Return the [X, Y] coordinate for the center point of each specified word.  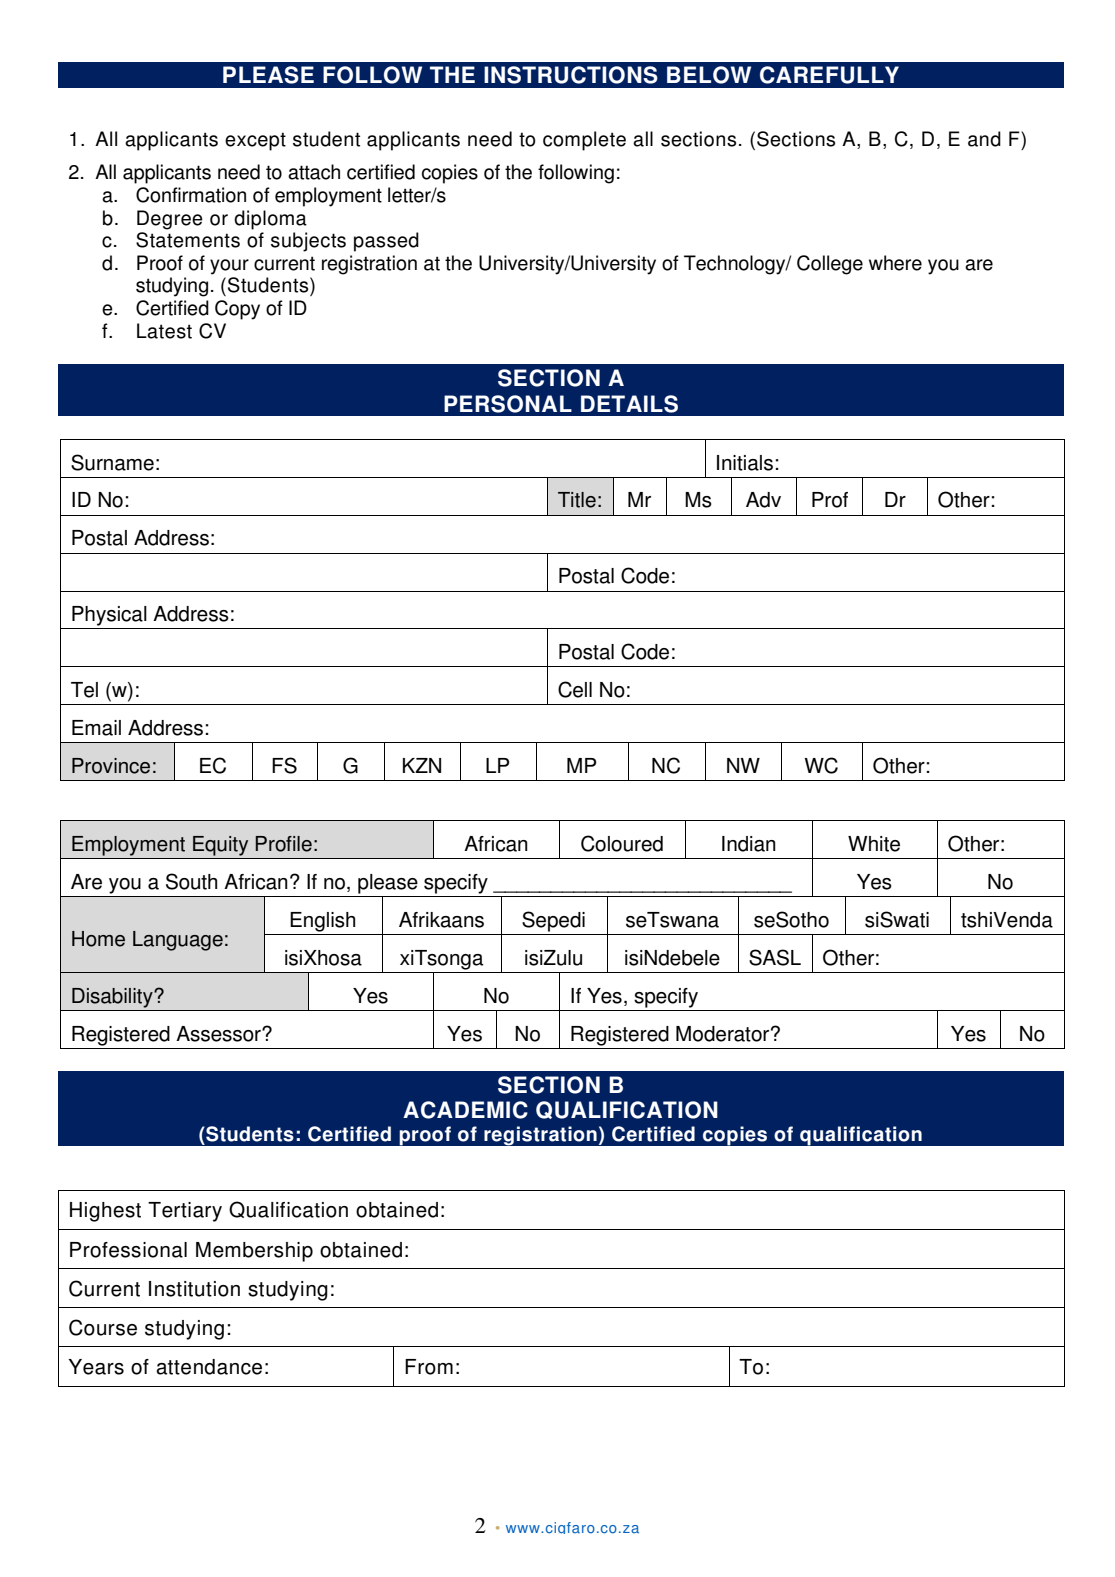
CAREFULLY [829, 75]
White [874, 844]
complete [584, 141]
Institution [194, 1289]
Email [96, 728]
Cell [575, 689]
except [255, 141]
